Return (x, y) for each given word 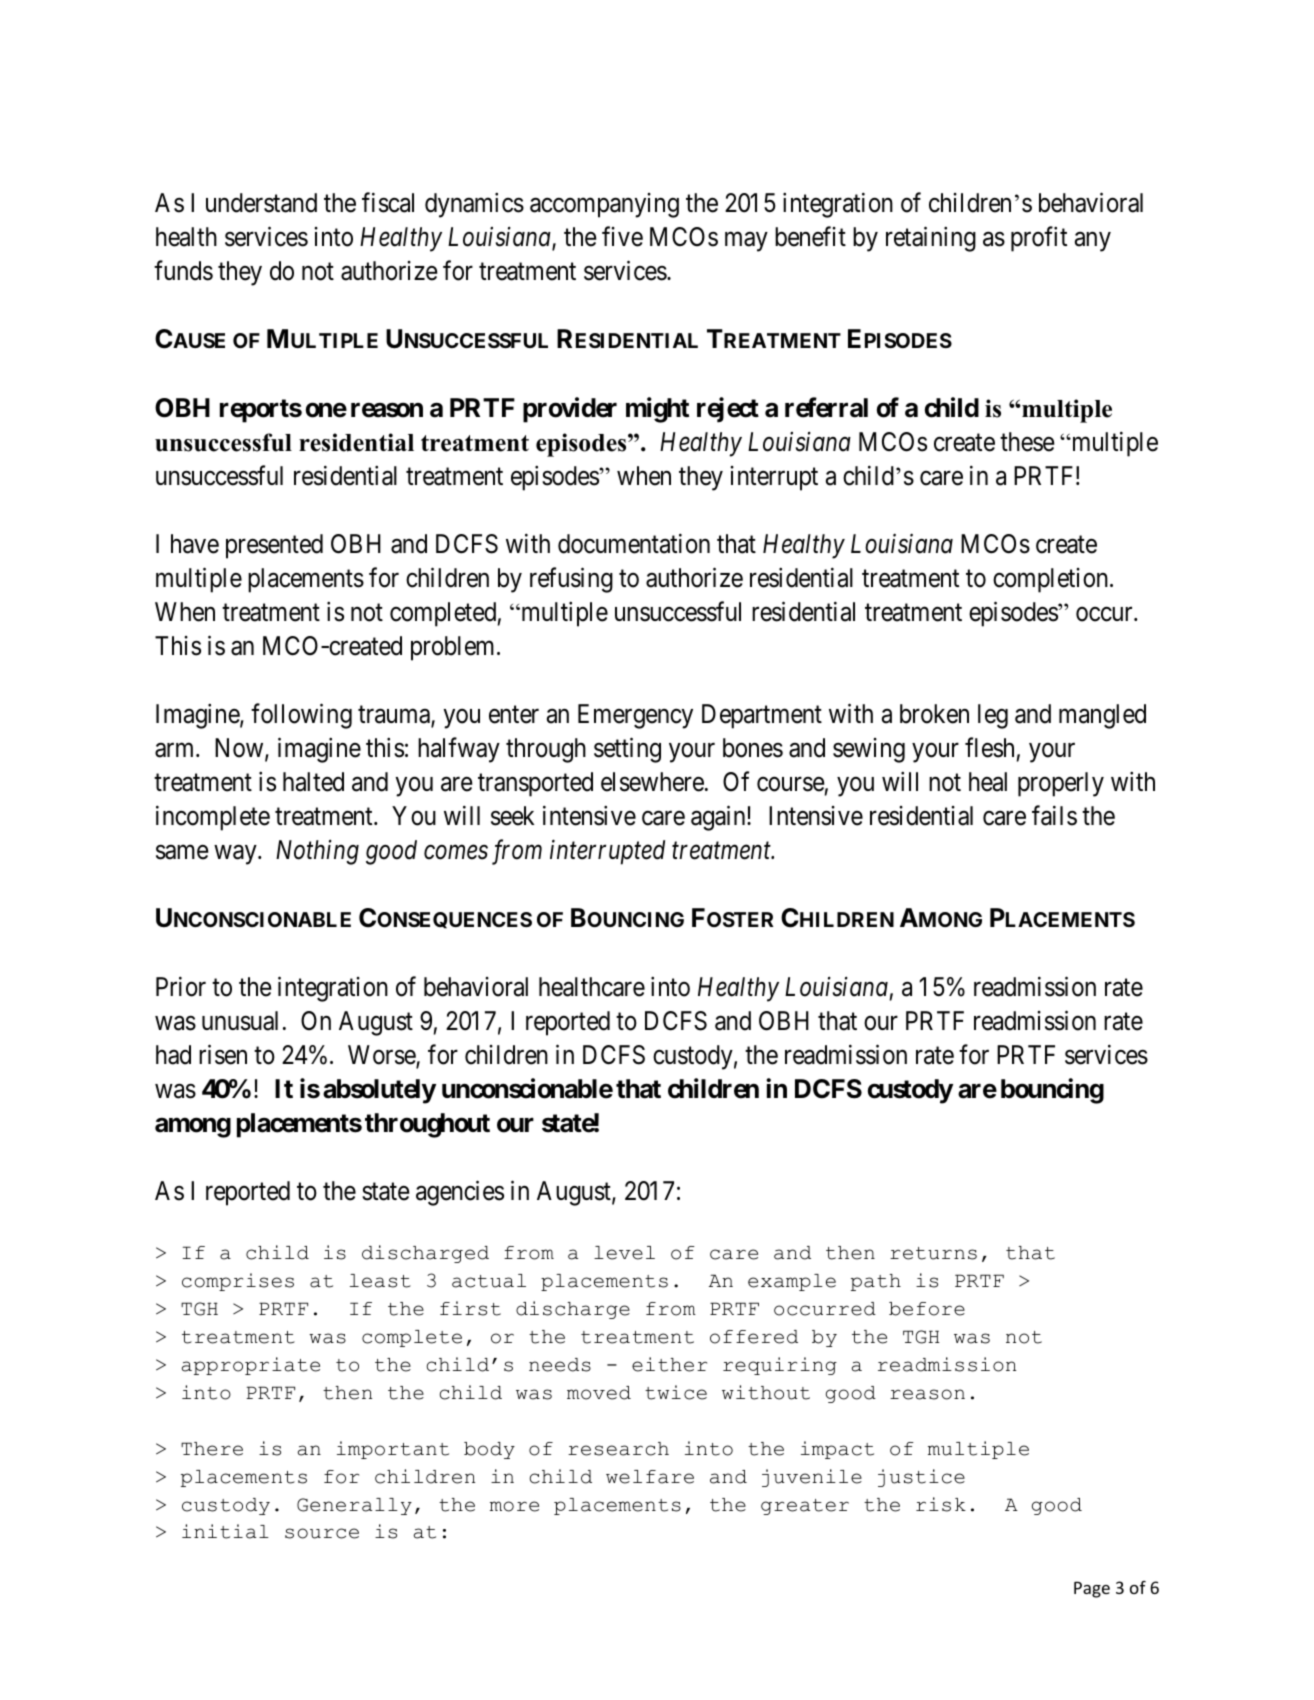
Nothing (317, 852)
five (622, 236)
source (322, 1533)
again (719, 818)
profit (1039, 239)
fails (1054, 816)
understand (261, 203)
